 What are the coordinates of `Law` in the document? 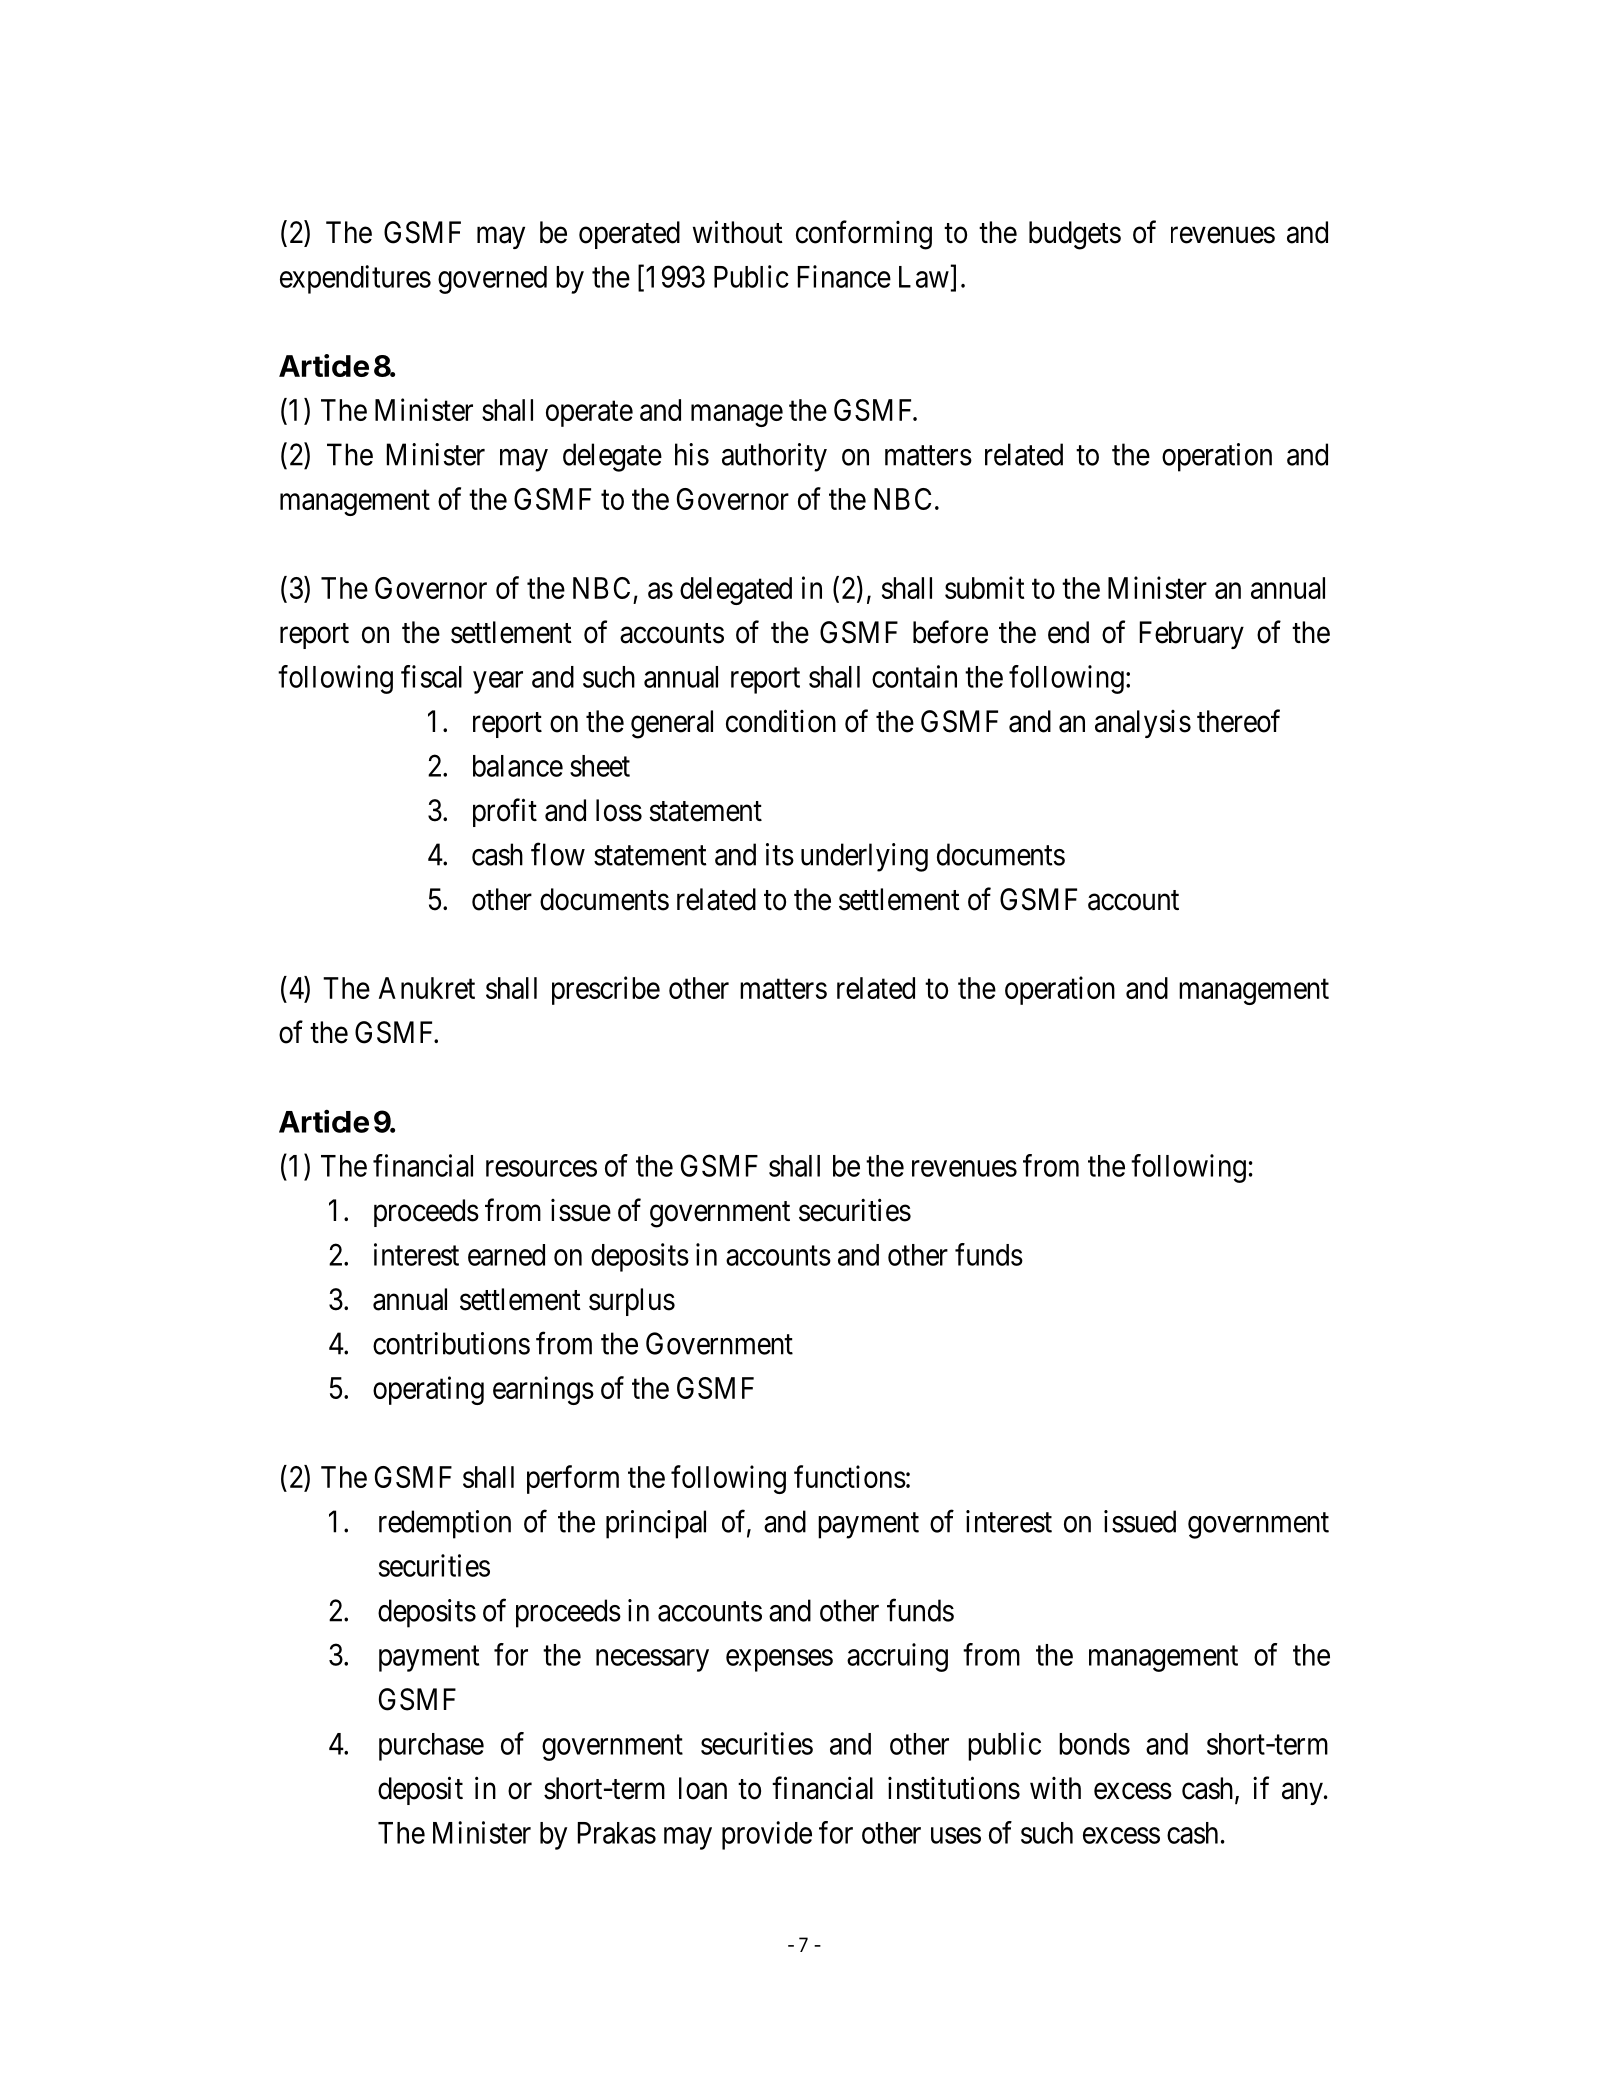 It's located at (924, 277).
